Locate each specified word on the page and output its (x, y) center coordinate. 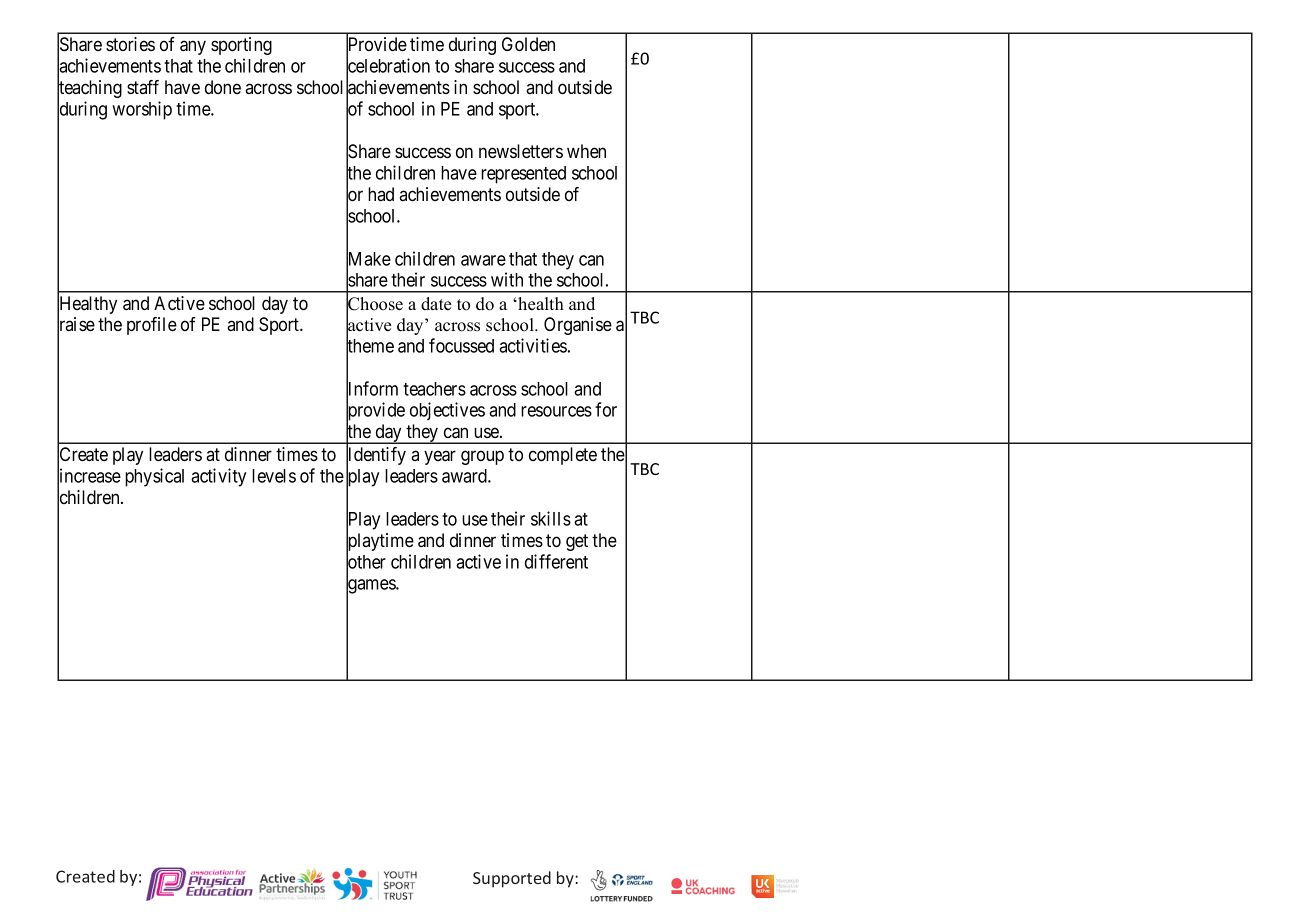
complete (563, 456)
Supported (512, 879)
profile (152, 326)
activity (218, 477)
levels (274, 476)
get (577, 542)
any (193, 47)
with (507, 279)
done (223, 87)
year (440, 457)
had (381, 194)
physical (154, 477)
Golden (528, 44)
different (556, 561)
